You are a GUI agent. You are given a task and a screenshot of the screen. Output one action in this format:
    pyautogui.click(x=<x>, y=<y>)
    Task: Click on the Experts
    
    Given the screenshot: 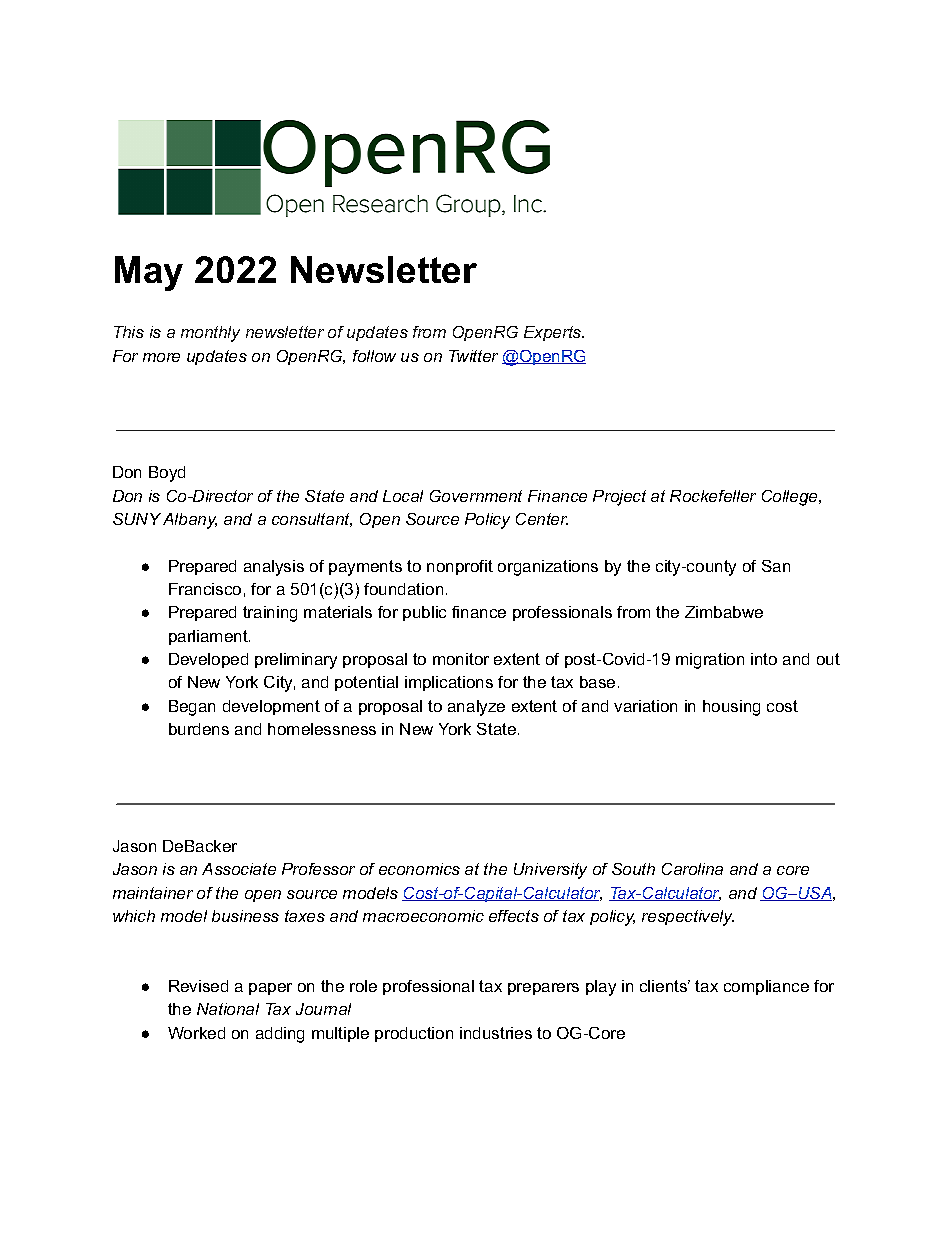 What is the action you would take?
    pyautogui.click(x=554, y=333)
